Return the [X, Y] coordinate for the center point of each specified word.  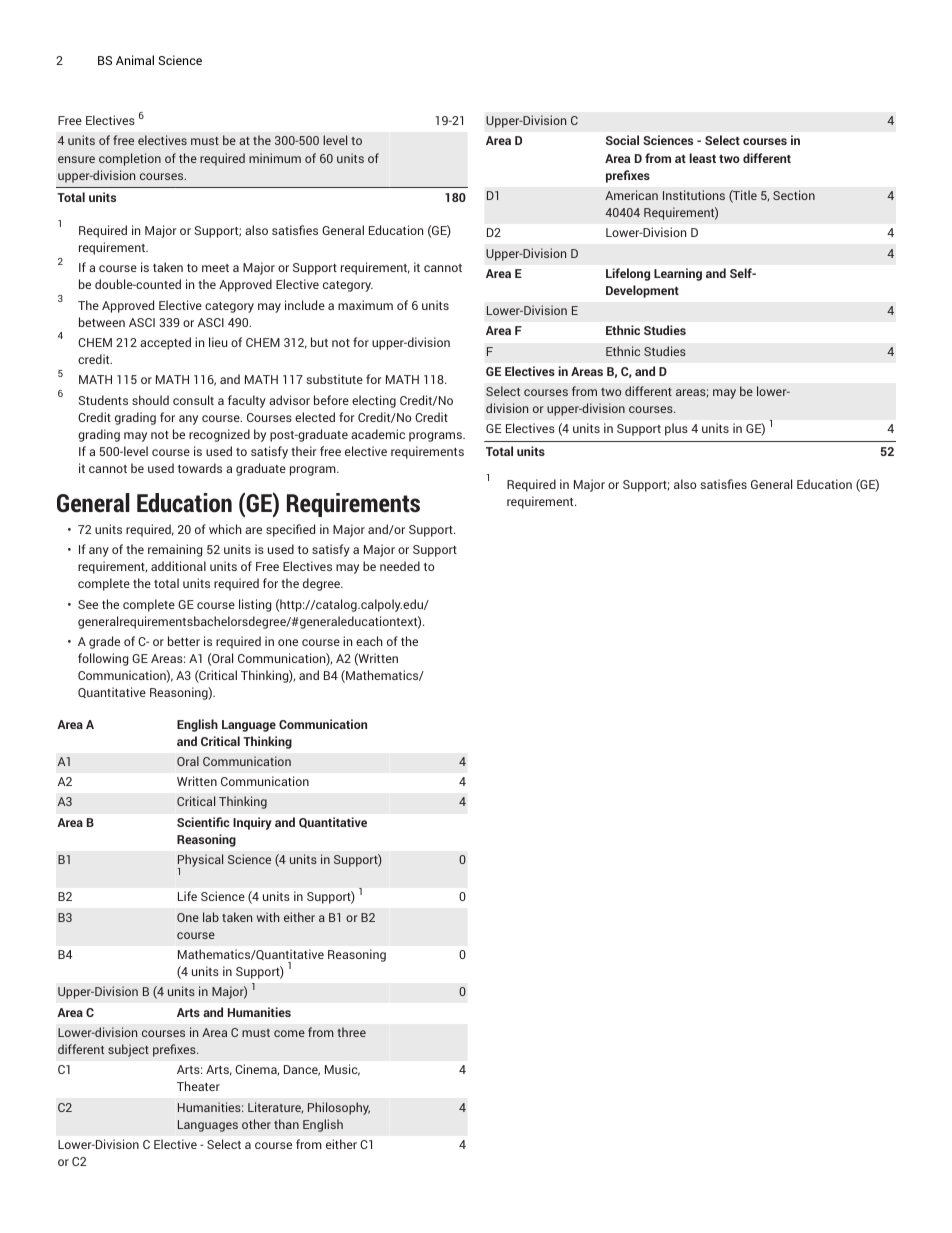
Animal [135, 60]
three [351, 1032]
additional [178, 566]
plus [676, 429]
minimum [275, 158]
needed [400, 566]
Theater [198, 1086]
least [702, 158]
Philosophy [339, 1108]
